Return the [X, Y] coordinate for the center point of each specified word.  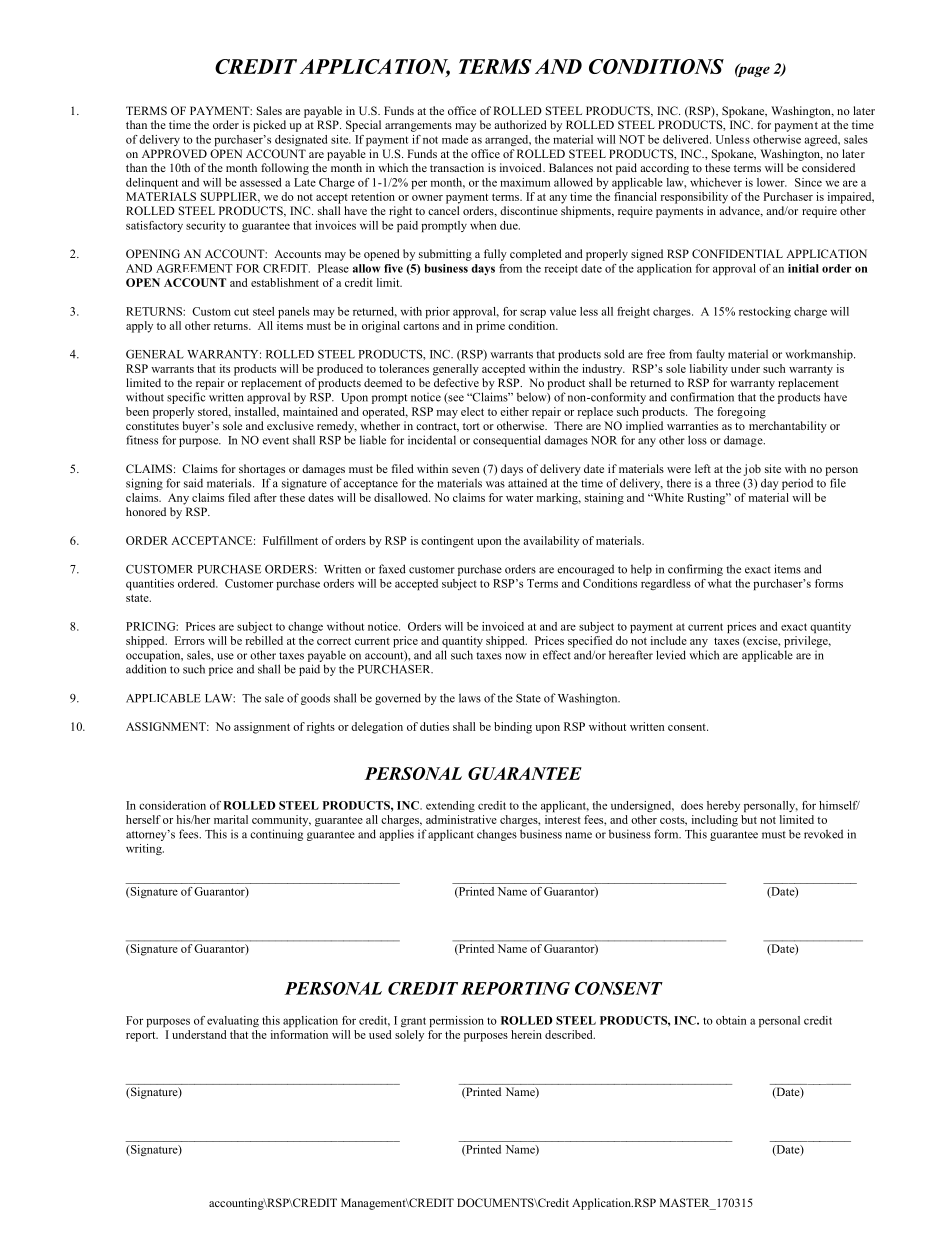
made [455, 139]
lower [772, 182]
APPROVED [174, 153]
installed [257, 412]
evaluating [233, 1021]
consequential [507, 441]
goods [315, 699]
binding [513, 728]
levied [671, 655]
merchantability [788, 427]
